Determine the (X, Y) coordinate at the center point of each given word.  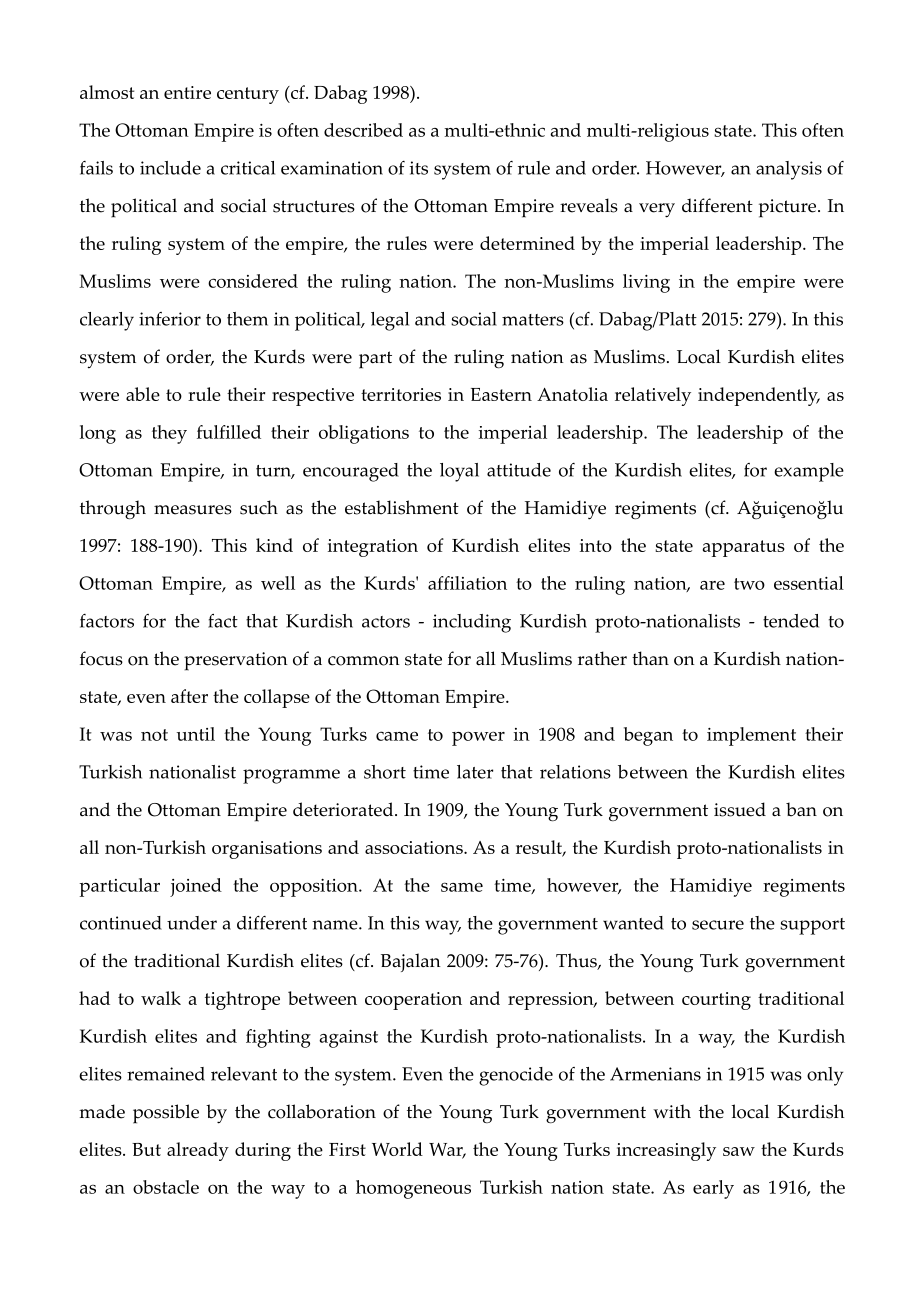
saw (739, 1151)
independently (759, 396)
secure (718, 925)
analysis (789, 170)
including (472, 623)
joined (196, 887)
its (418, 168)
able (143, 394)
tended (791, 621)
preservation (236, 661)
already (198, 1151)
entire (187, 92)
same (462, 887)
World (397, 1149)
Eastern (501, 394)
